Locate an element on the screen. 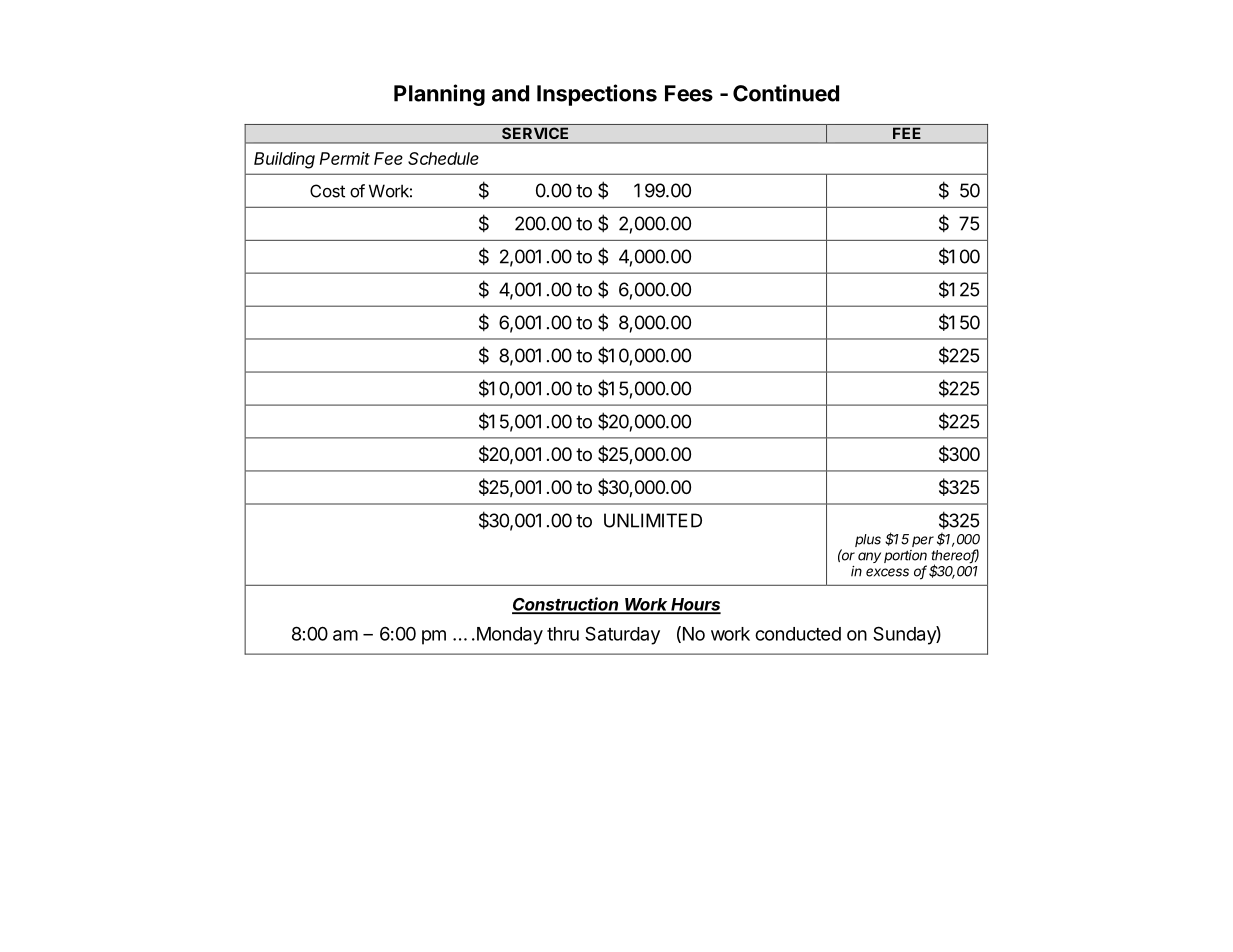 The height and width of the screenshot is (952, 1233). plus is located at coordinates (868, 540).
